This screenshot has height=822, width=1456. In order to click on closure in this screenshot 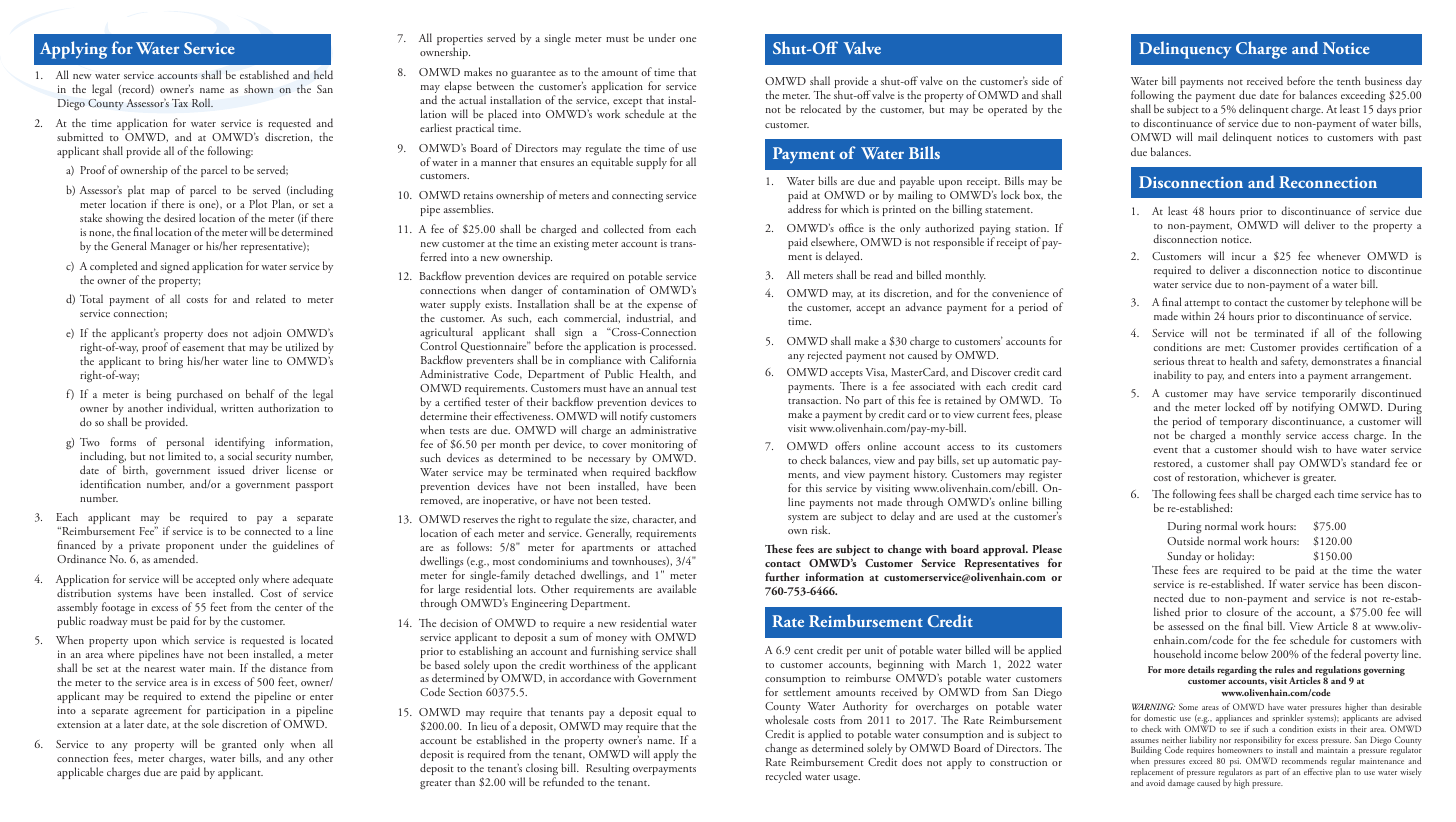, I will do `click(1242, 611)`.
